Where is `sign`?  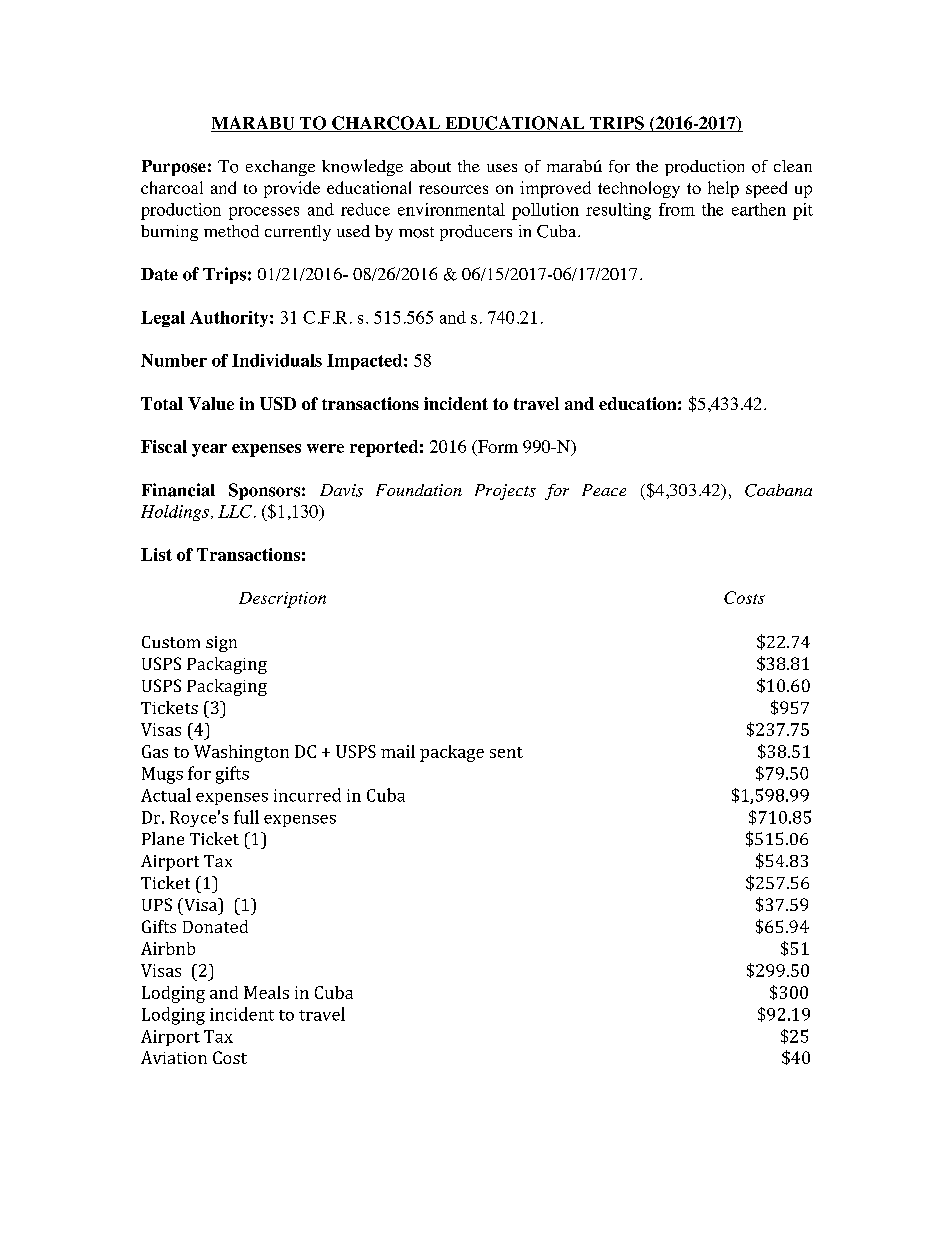 sign is located at coordinates (221, 644).
